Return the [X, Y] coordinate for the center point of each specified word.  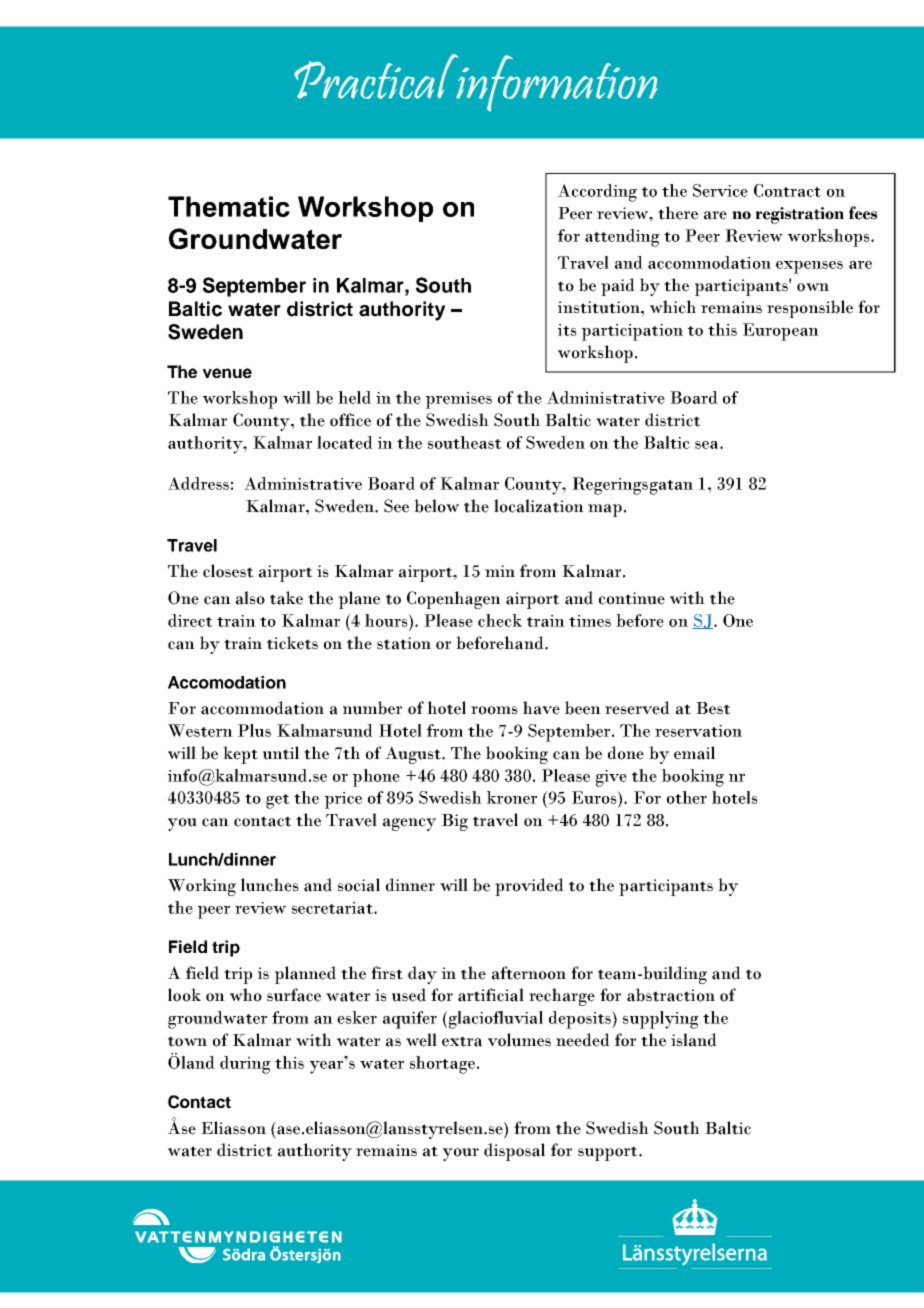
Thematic [229, 206]
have [541, 708]
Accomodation [227, 682]
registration [800, 215]
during [245, 1065]
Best [713, 708]
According [597, 193]
